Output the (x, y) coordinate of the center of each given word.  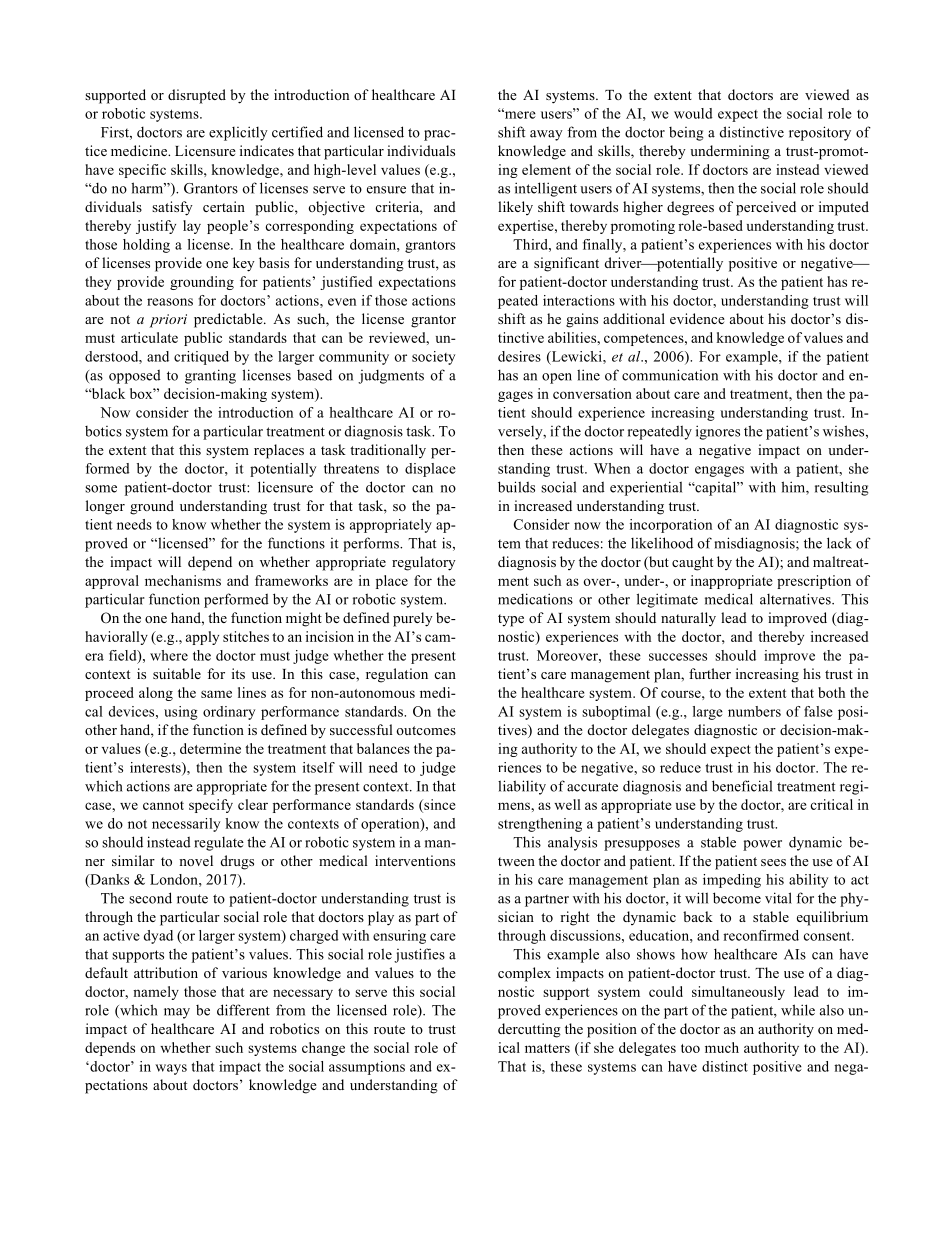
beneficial (742, 786)
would (693, 113)
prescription (814, 582)
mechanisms (183, 580)
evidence (697, 318)
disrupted (197, 96)
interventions (415, 860)
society (433, 358)
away (546, 135)
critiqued (201, 358)
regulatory (424, 563)
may (177, 1013)
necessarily (186, 825)
